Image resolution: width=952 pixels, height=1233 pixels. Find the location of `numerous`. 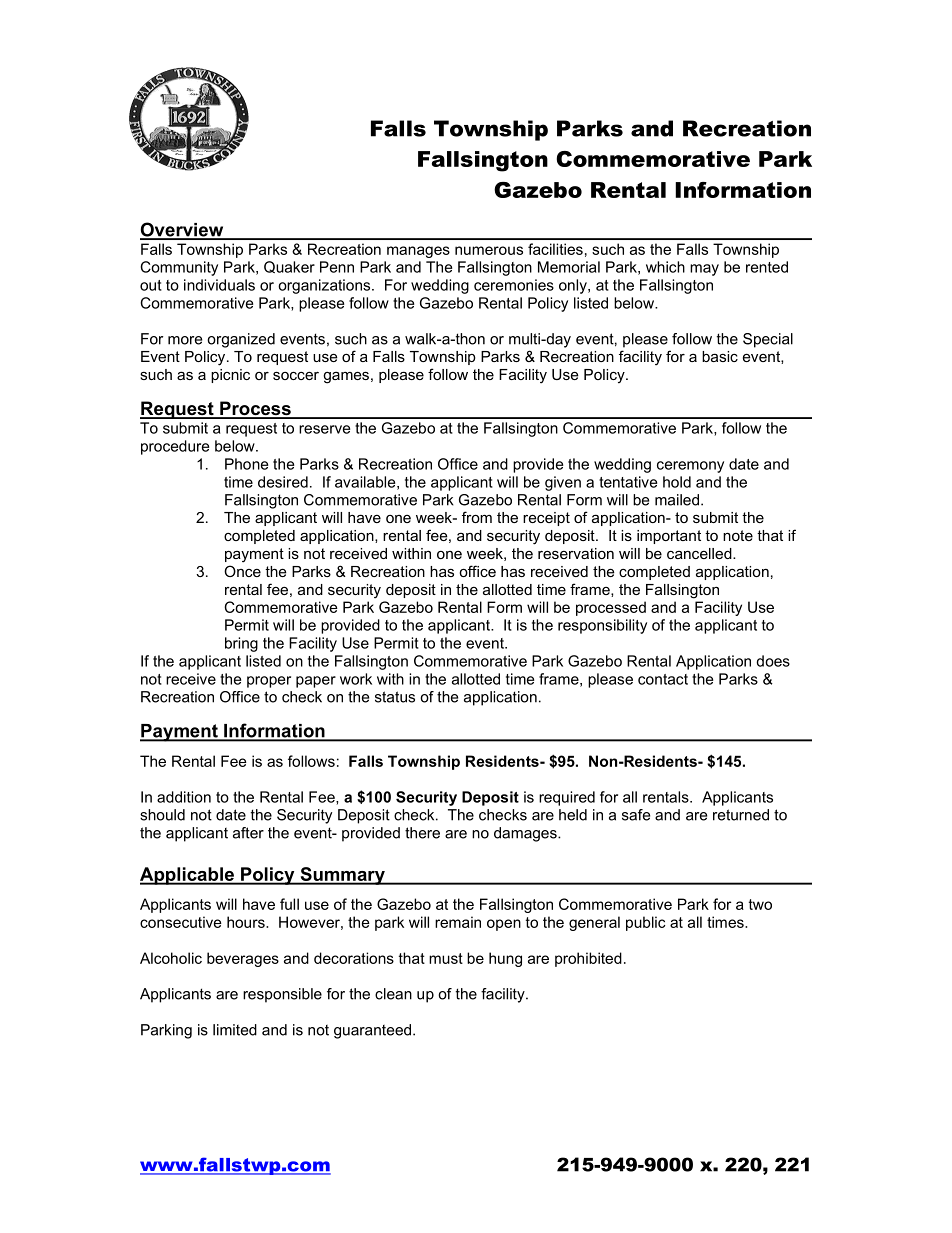

numerous is located at coordinates (489, 250).
